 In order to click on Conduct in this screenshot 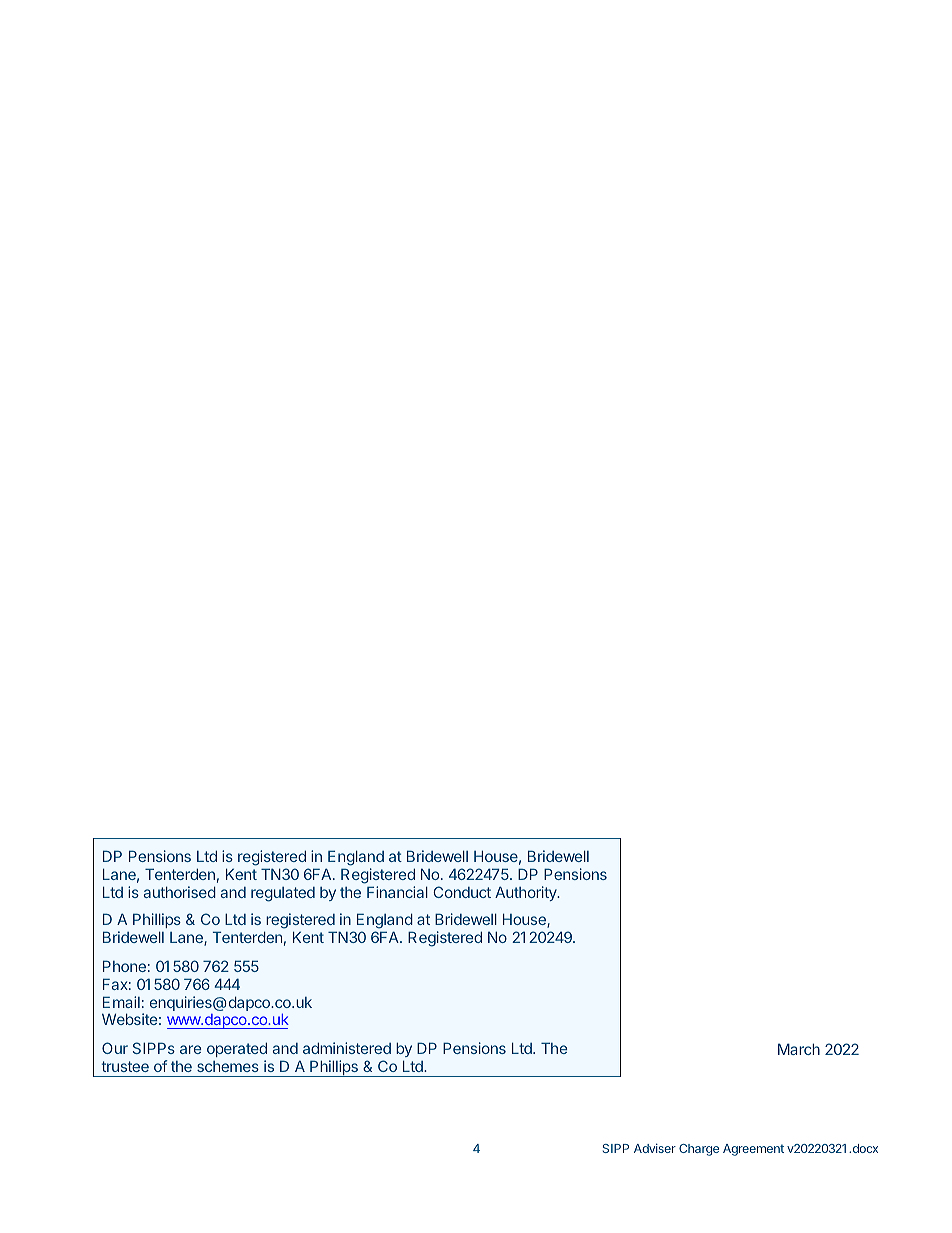, I will do `click(462, 892)`.
